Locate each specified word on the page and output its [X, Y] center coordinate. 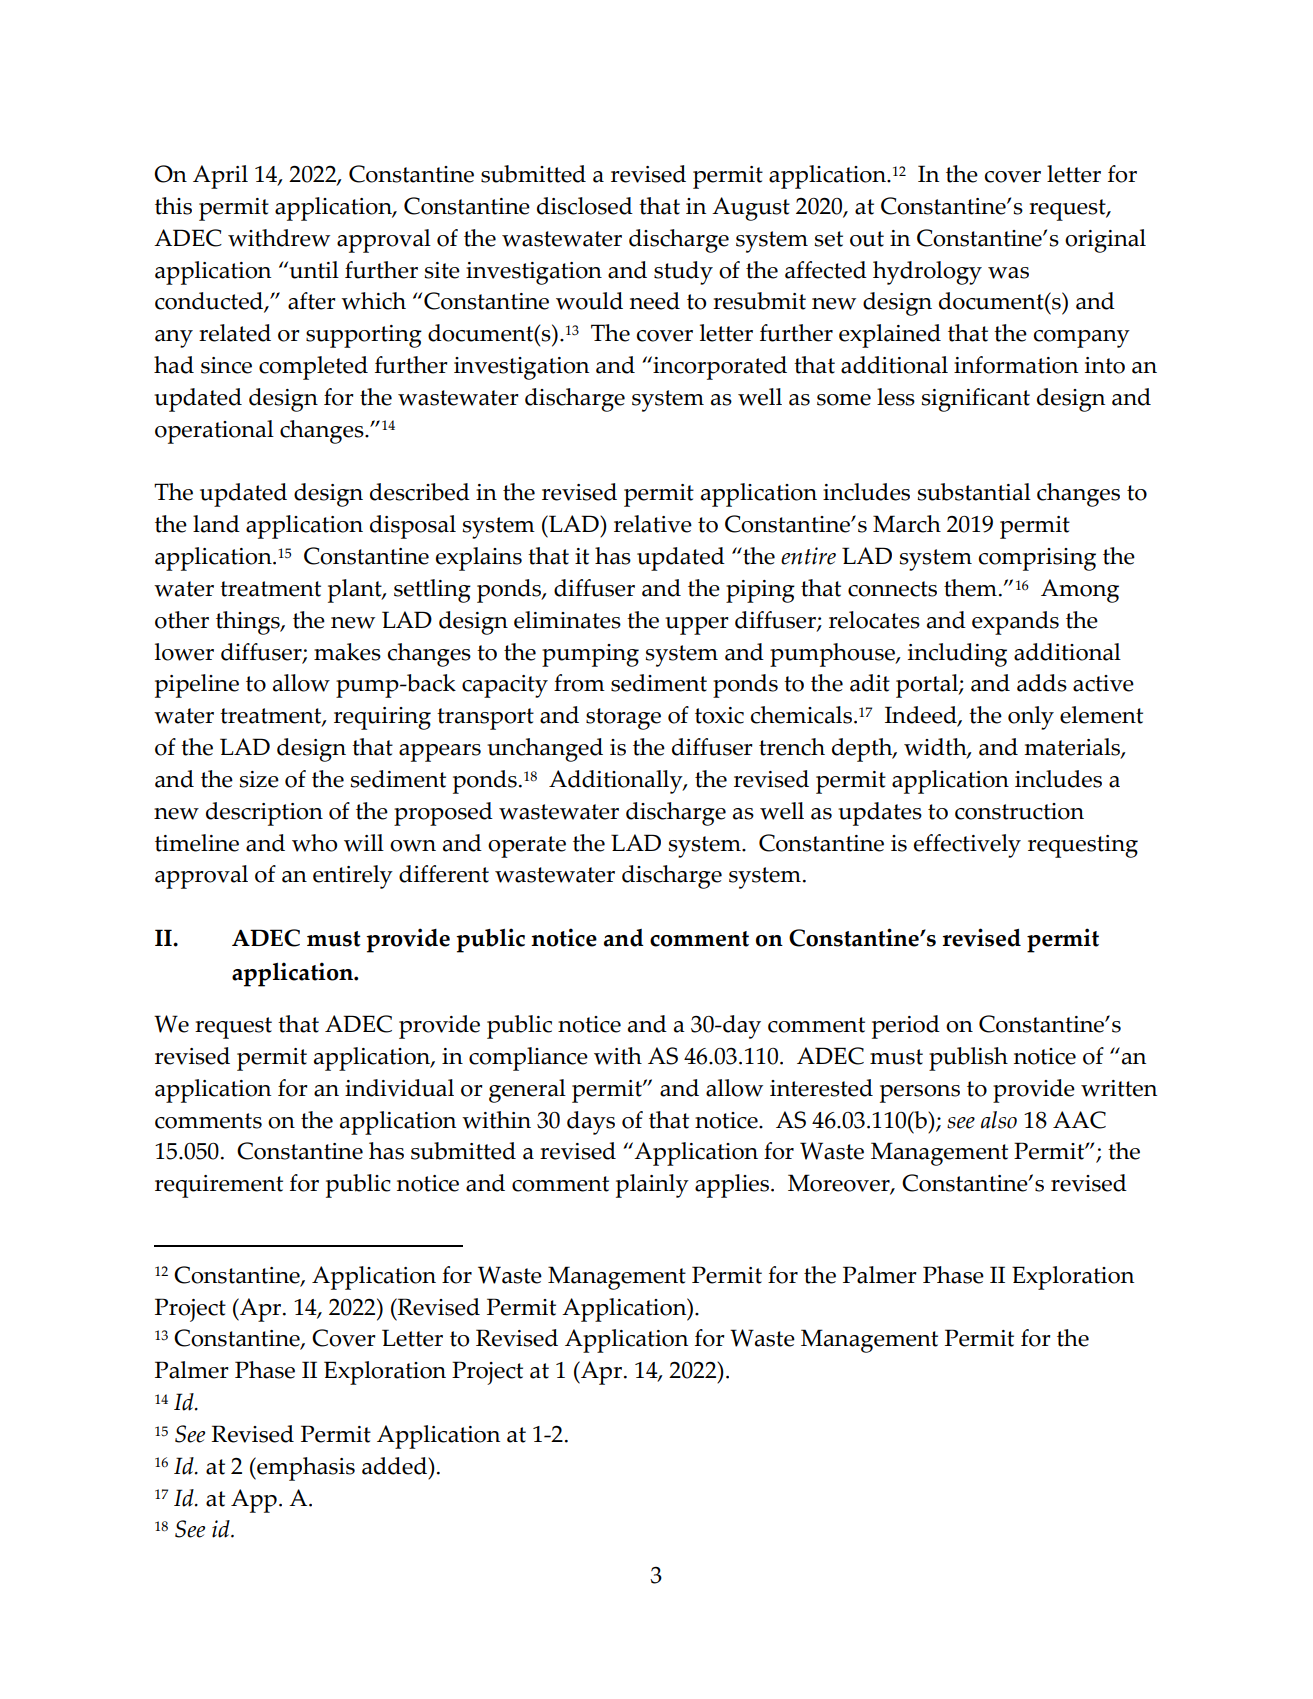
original [1105, 241]
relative [653, 524]
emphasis [305, 1469]
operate [527, 847]
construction [1019, 811]
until [313, 270]
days [591, 1123]
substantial [974, 492]
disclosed [585, 206]
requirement [219, 1186]
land [216, 524]
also [999, 1120]
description [264, 814]
